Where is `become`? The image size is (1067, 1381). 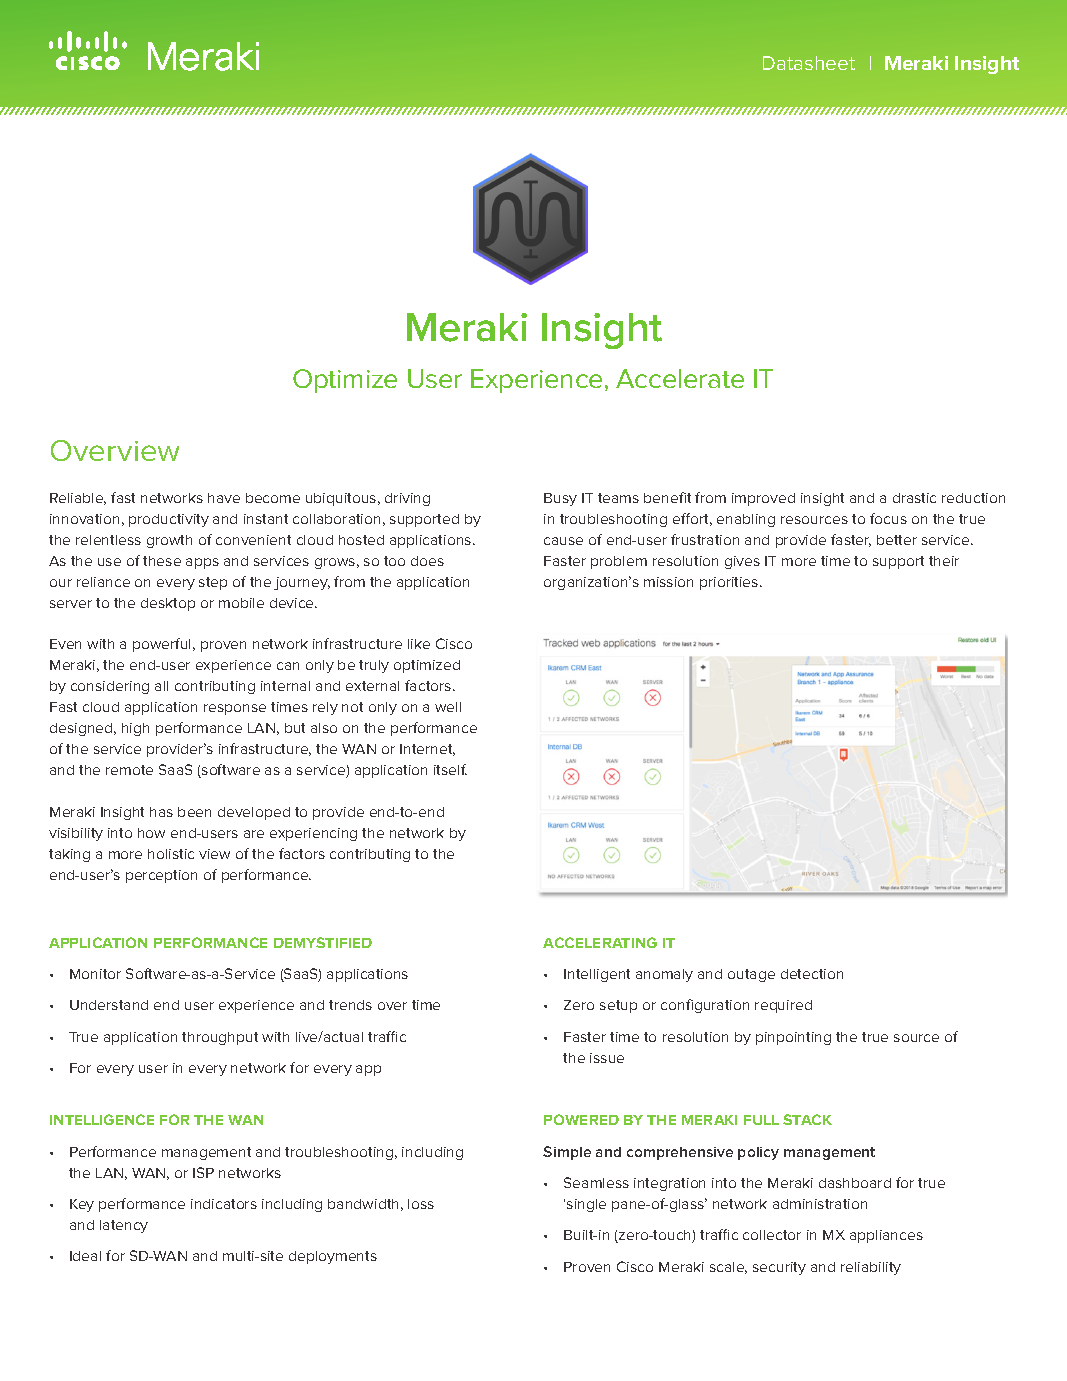
become is located at coordinates (273, 498).
